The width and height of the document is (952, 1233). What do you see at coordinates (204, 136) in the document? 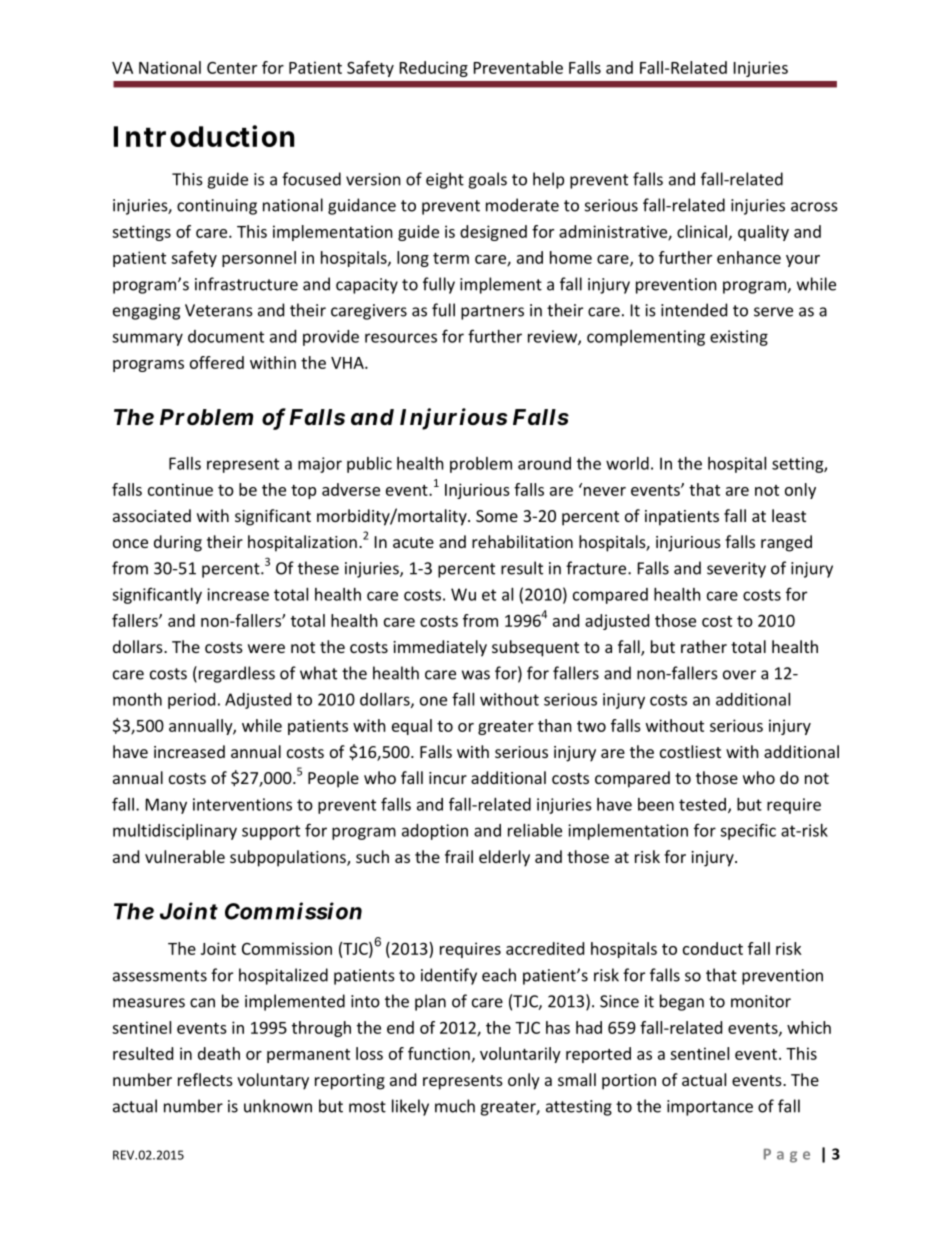
I see `Introduction` at bounding box center [204, 136].
